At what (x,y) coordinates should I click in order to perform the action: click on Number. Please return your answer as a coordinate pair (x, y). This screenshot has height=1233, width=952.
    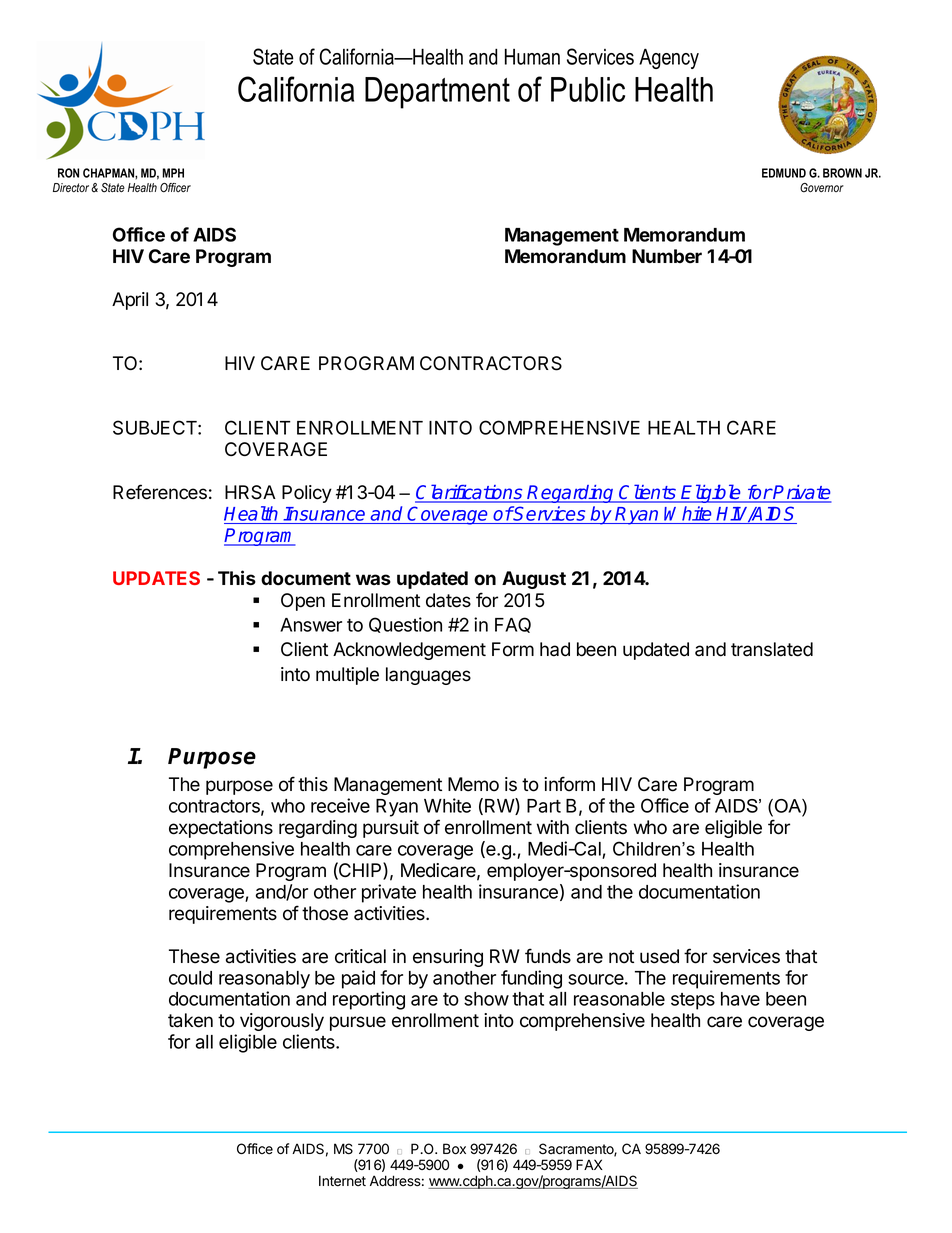
    Looking at the image, I should click on (667, 256).
